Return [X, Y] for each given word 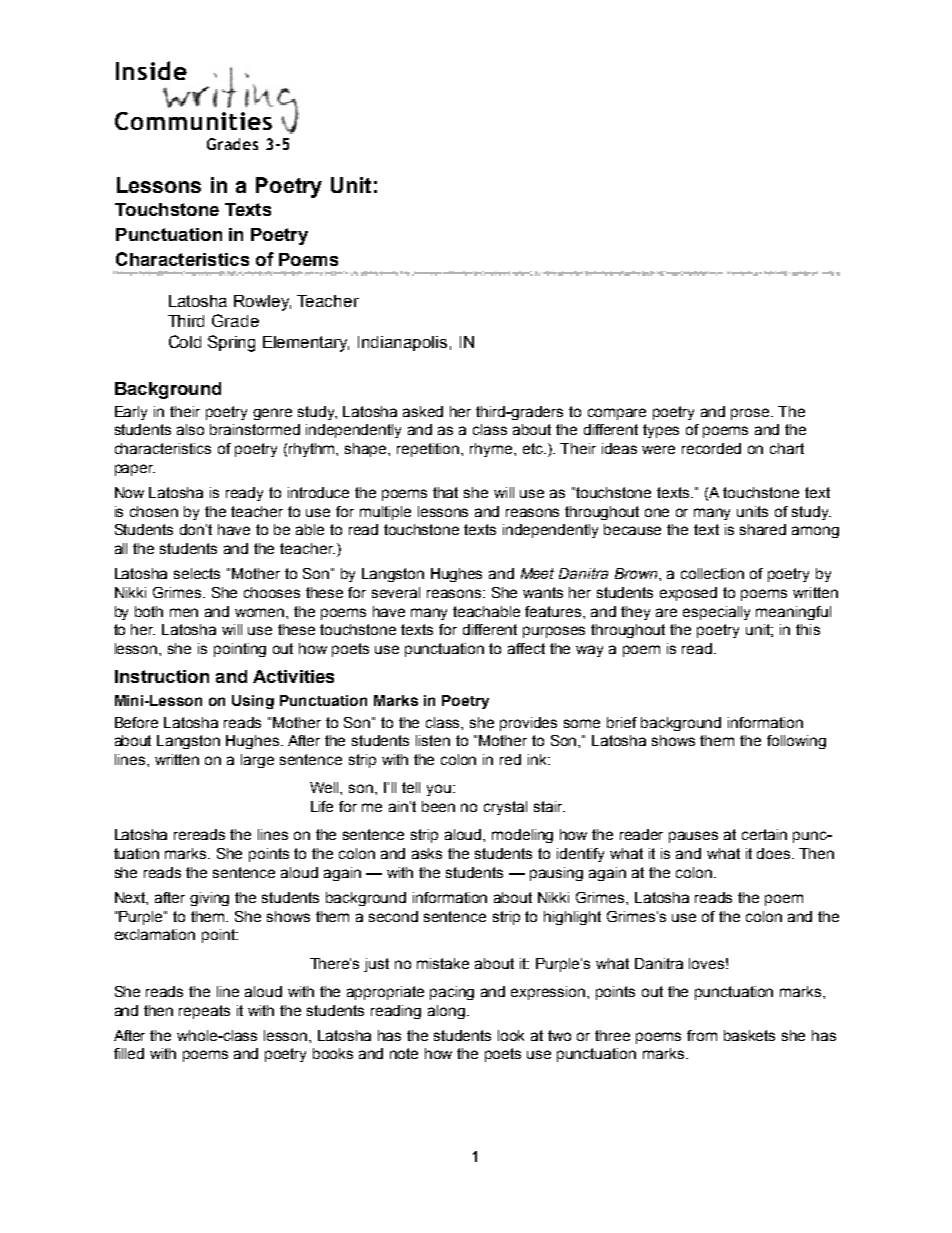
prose [751, 414]
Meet [537, 573]
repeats [204, 1012]
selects [197, 573]
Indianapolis [402, 343]
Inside [151, 70]
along [446, 1012]
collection [712, 573]
